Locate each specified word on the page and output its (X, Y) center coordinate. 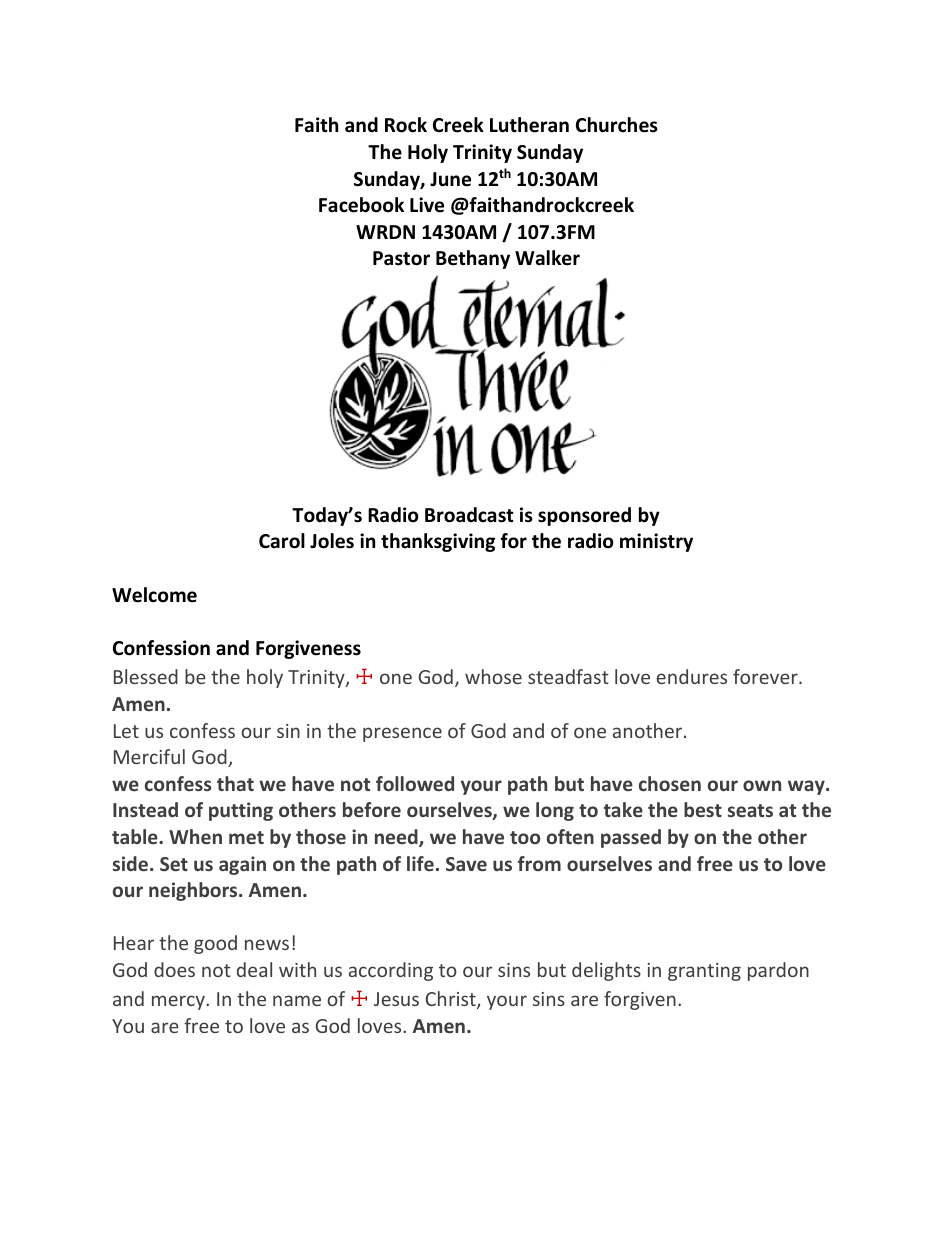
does (174, 969)
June (450, 179)
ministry (656, 542)
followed (415, 783)
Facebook (361, 205)
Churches (617, 125)
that (235, 783)
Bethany (473, 259)
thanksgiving (438, 542)
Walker (547, 258)
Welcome (154, 595)
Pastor (401, 258)
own (762, 785)
